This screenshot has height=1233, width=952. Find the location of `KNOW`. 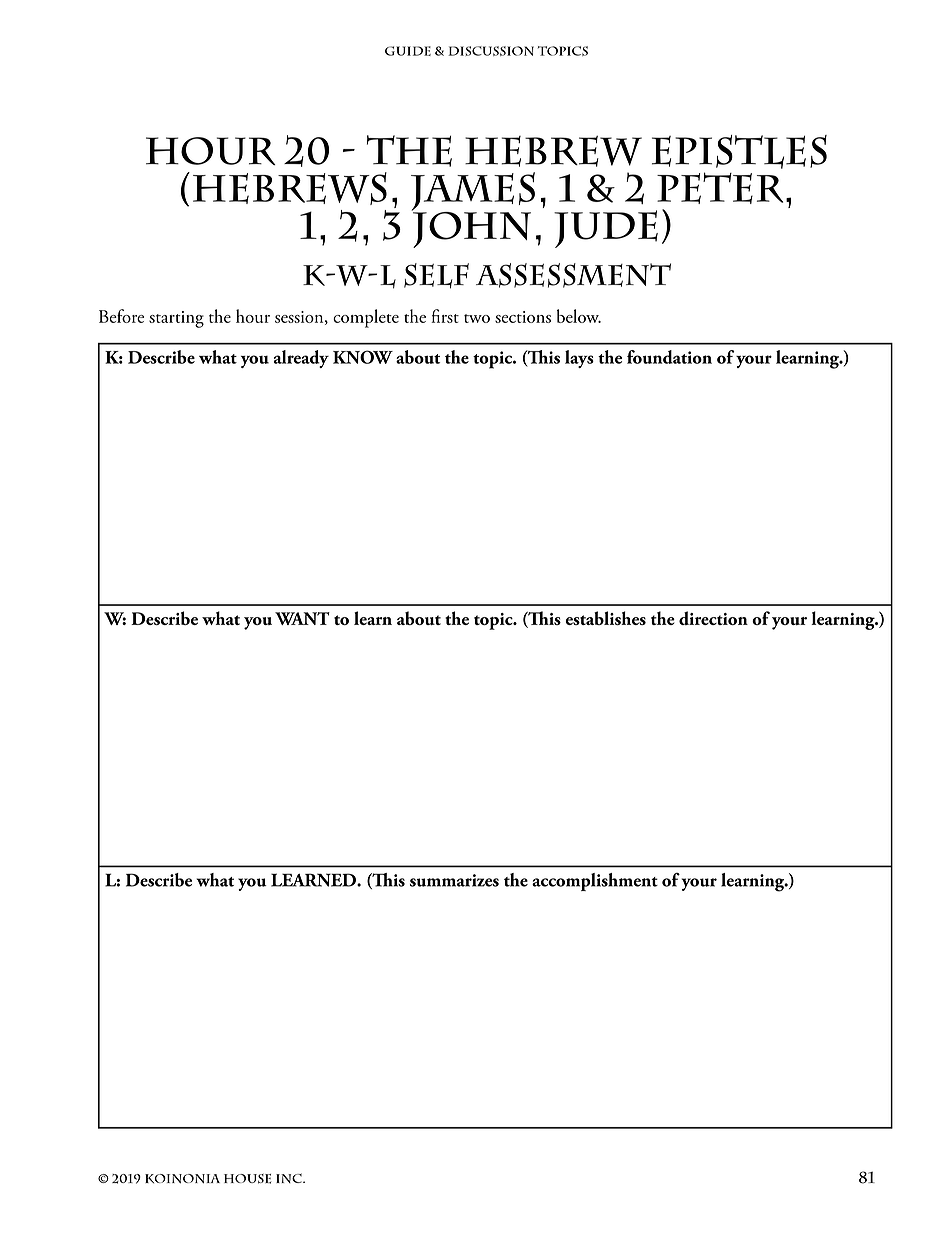

KNOW is located at coordinates (363, 357).
